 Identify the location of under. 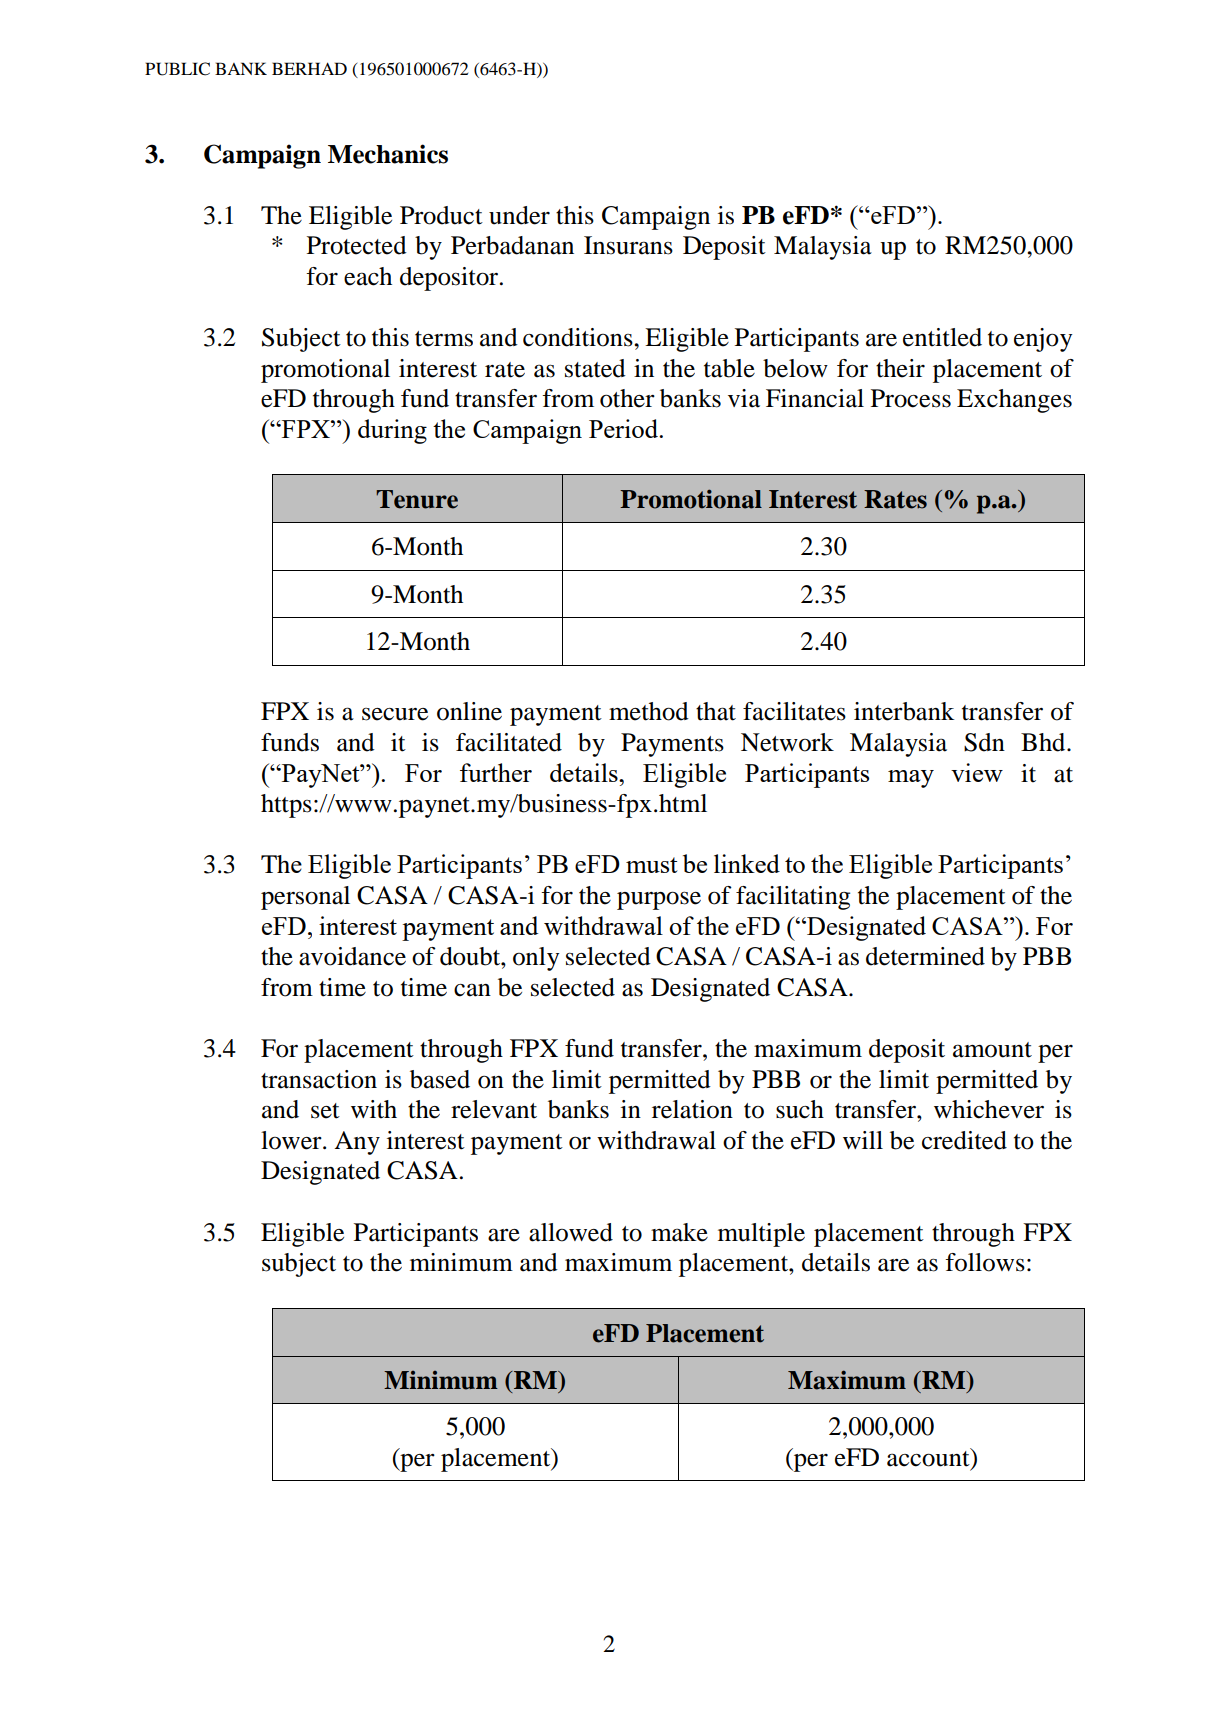
(519, 215).
